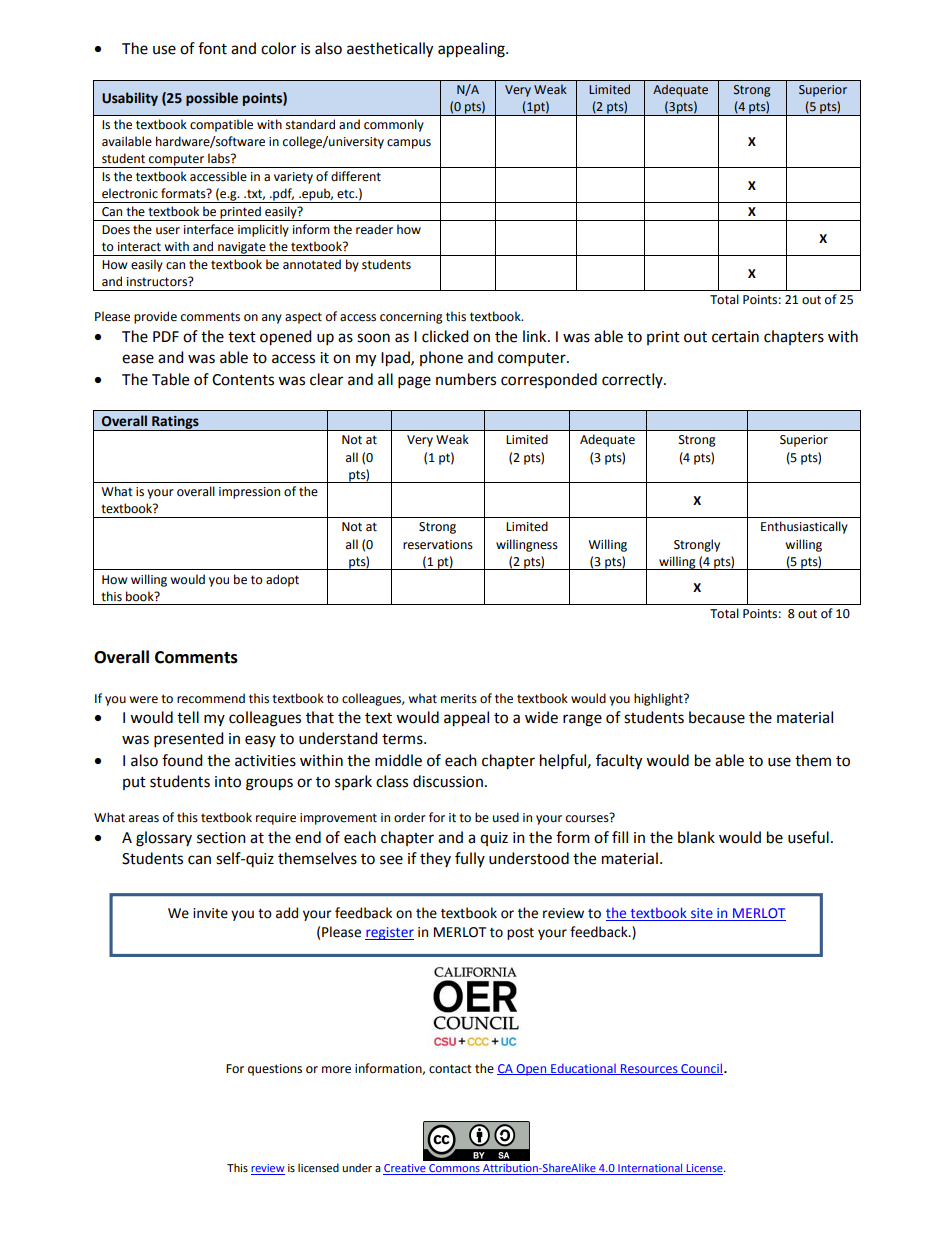 The image size is (952, 1233). Describe the element at coordinates (804, 527) in the screenshot. I see `Enthusiastically` at that location.
